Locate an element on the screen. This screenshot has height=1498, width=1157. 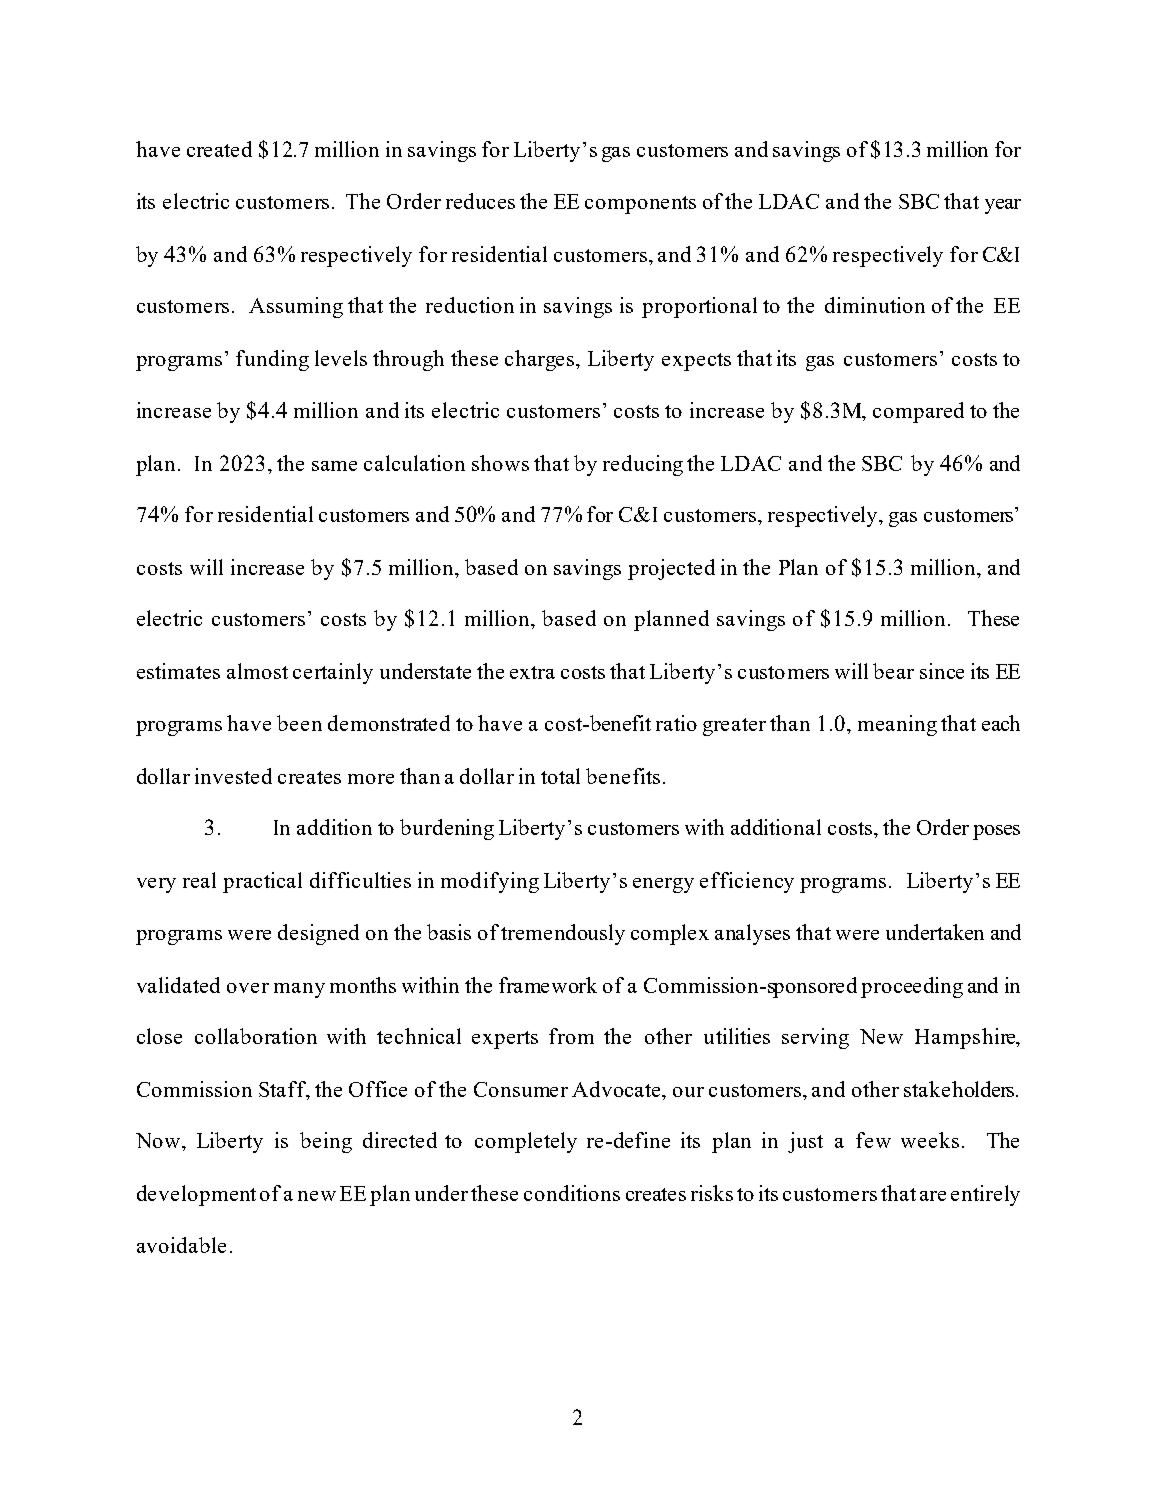
almost is located at coordinates (257, 671).
